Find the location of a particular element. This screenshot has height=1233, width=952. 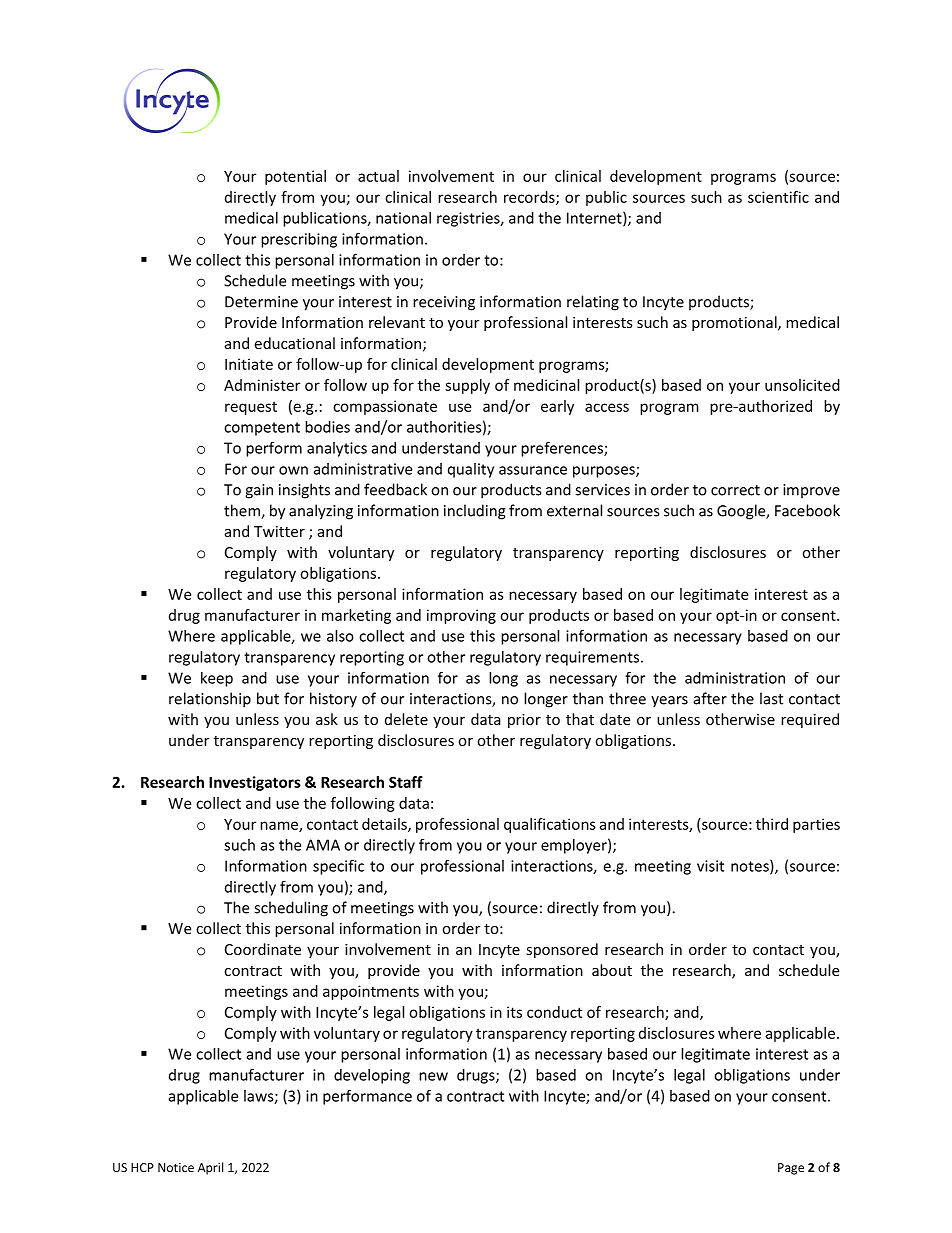

potential is located at coordinates (295, 177).
